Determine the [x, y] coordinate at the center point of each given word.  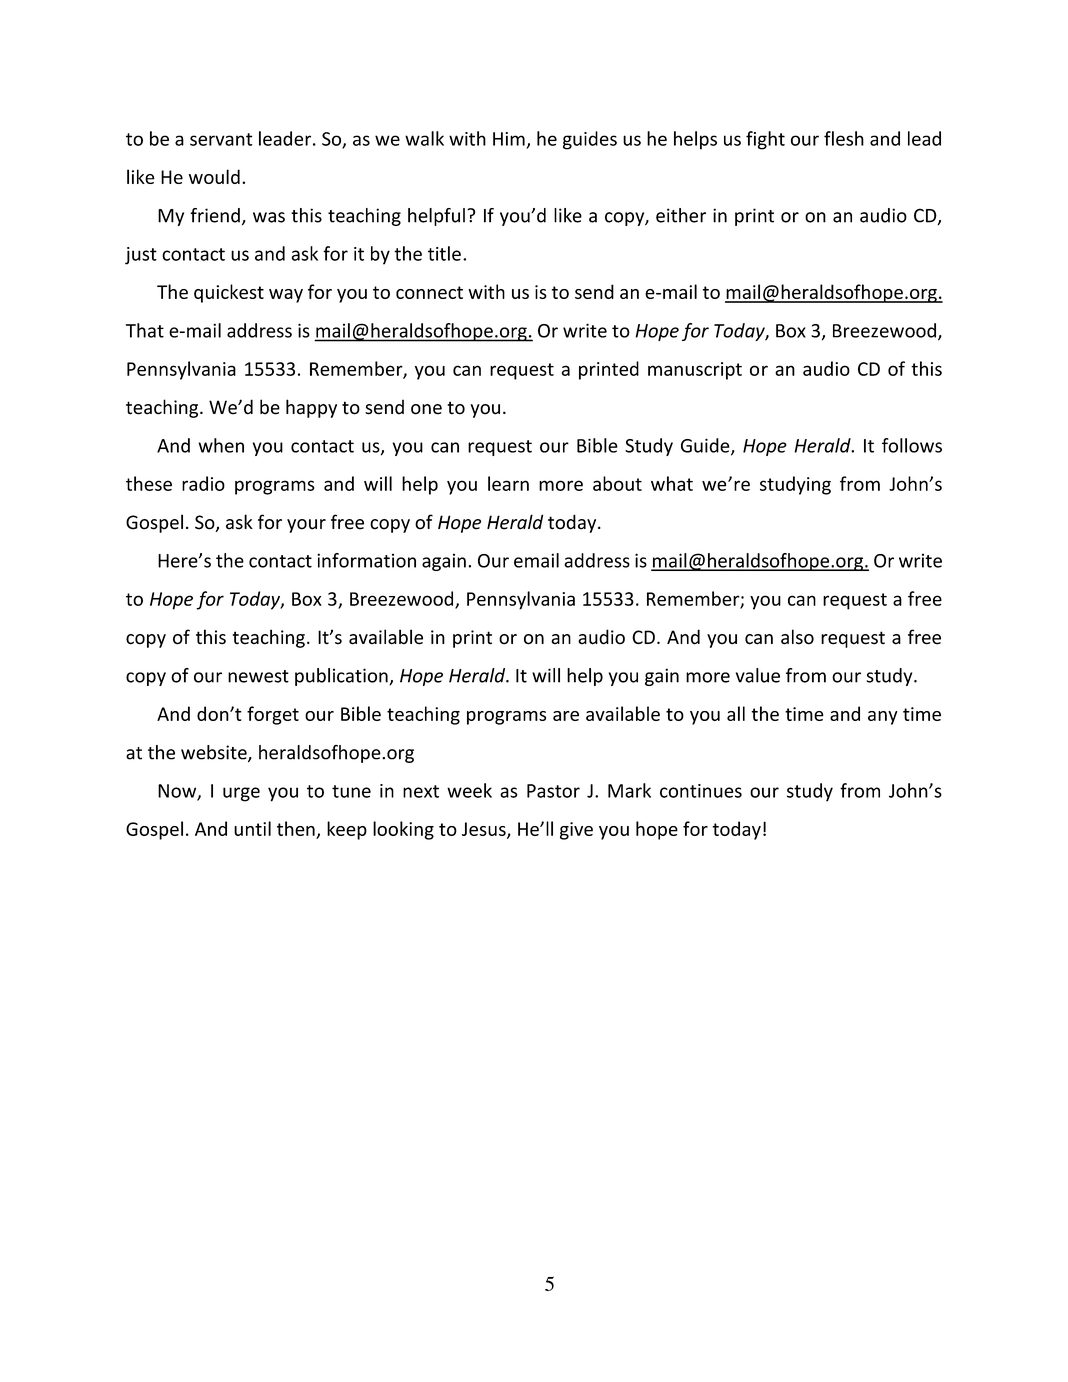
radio [203, 483]
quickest [229, 293]
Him [509, 139]
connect [429, 292]
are [566, 716]
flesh [844, 138]
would [214, 176]
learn [508, 483]
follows [912, 445]
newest [258, 676]
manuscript [695, 371]
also [797, 637]
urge [241, 794]
